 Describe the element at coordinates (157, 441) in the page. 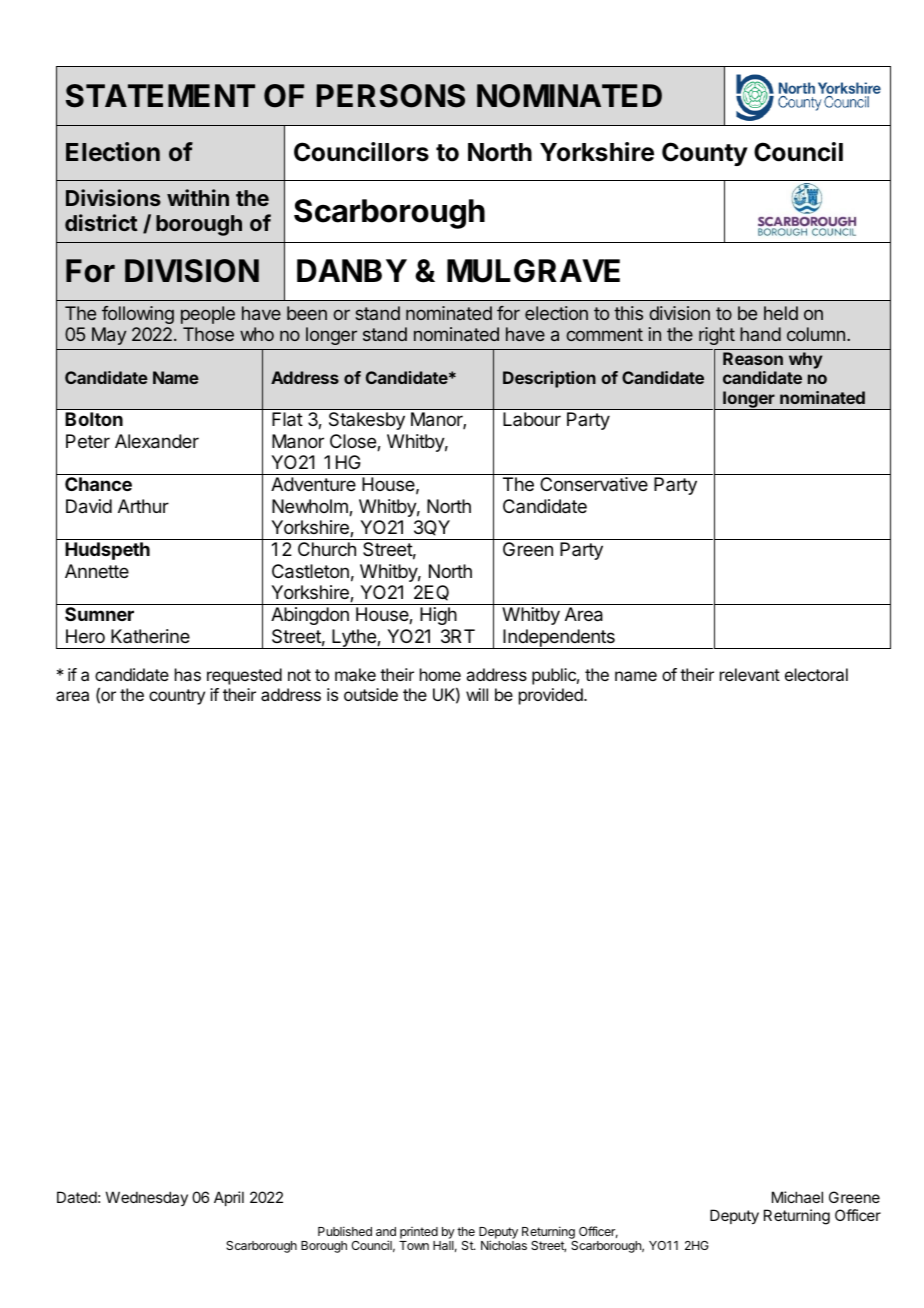

I see `Alexander` at that location.
